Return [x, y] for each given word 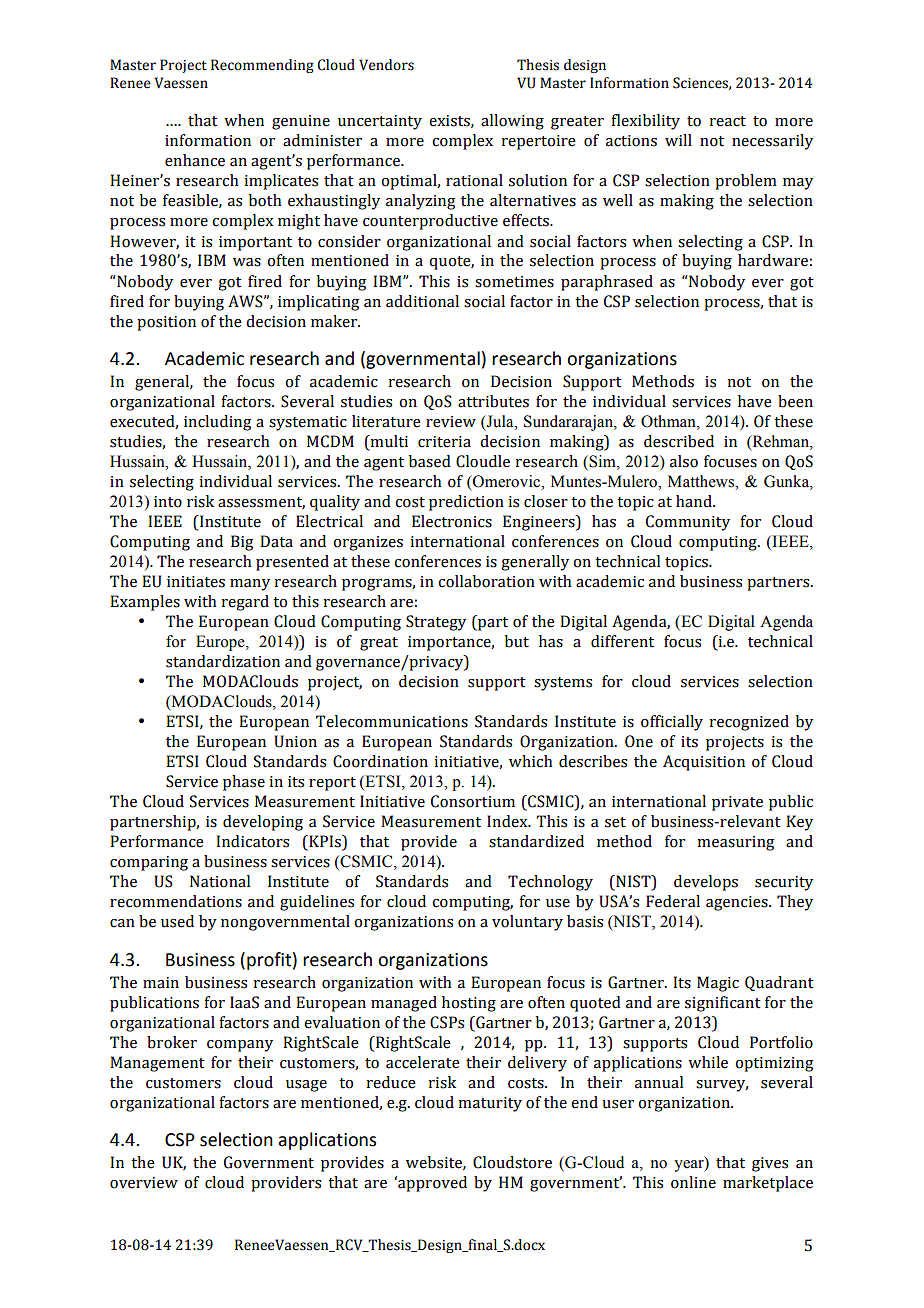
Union [295, 741]
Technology [550, 883]
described [679, 441]
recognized [749, 723]
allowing [512, 122]
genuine [301, 122]
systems [563, 684]
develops [706, 883]
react [727, 121]
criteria [444, 442]
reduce [391, 1082]
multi [388, 441]
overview [144, 1183]
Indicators [252, 841]
